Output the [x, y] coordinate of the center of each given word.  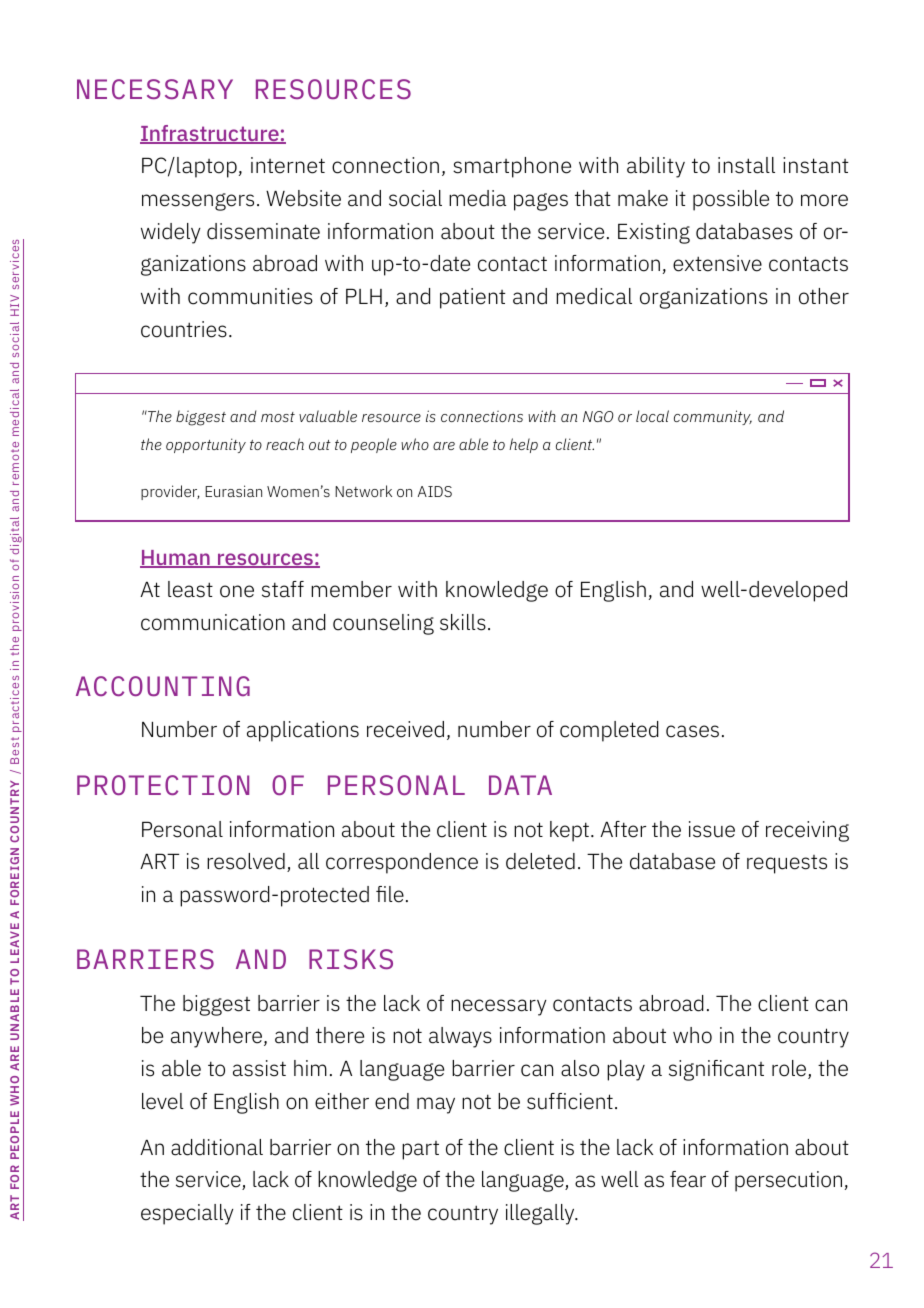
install [746, 165]
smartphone [512, 167]
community [713, 417]
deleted [540, 861]
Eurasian [233, 491]
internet [288, 165]
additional [217, 1147]
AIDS [435, 491]
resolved [246, 861]
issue [712, 829]
